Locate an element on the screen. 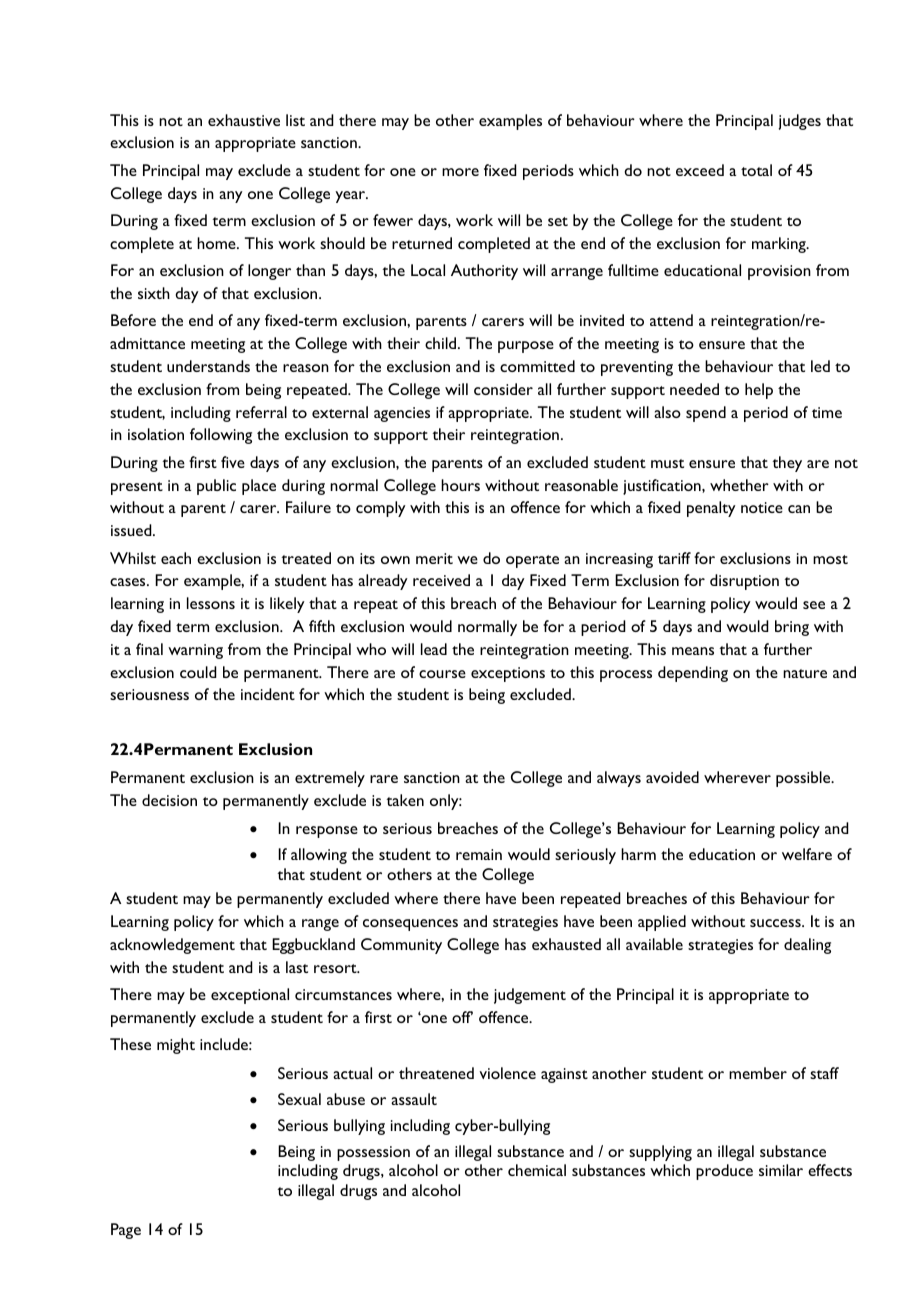 Image resolution: width=924 pixels, height=1308 pixels. hours is located at coordinates (460, 485).
